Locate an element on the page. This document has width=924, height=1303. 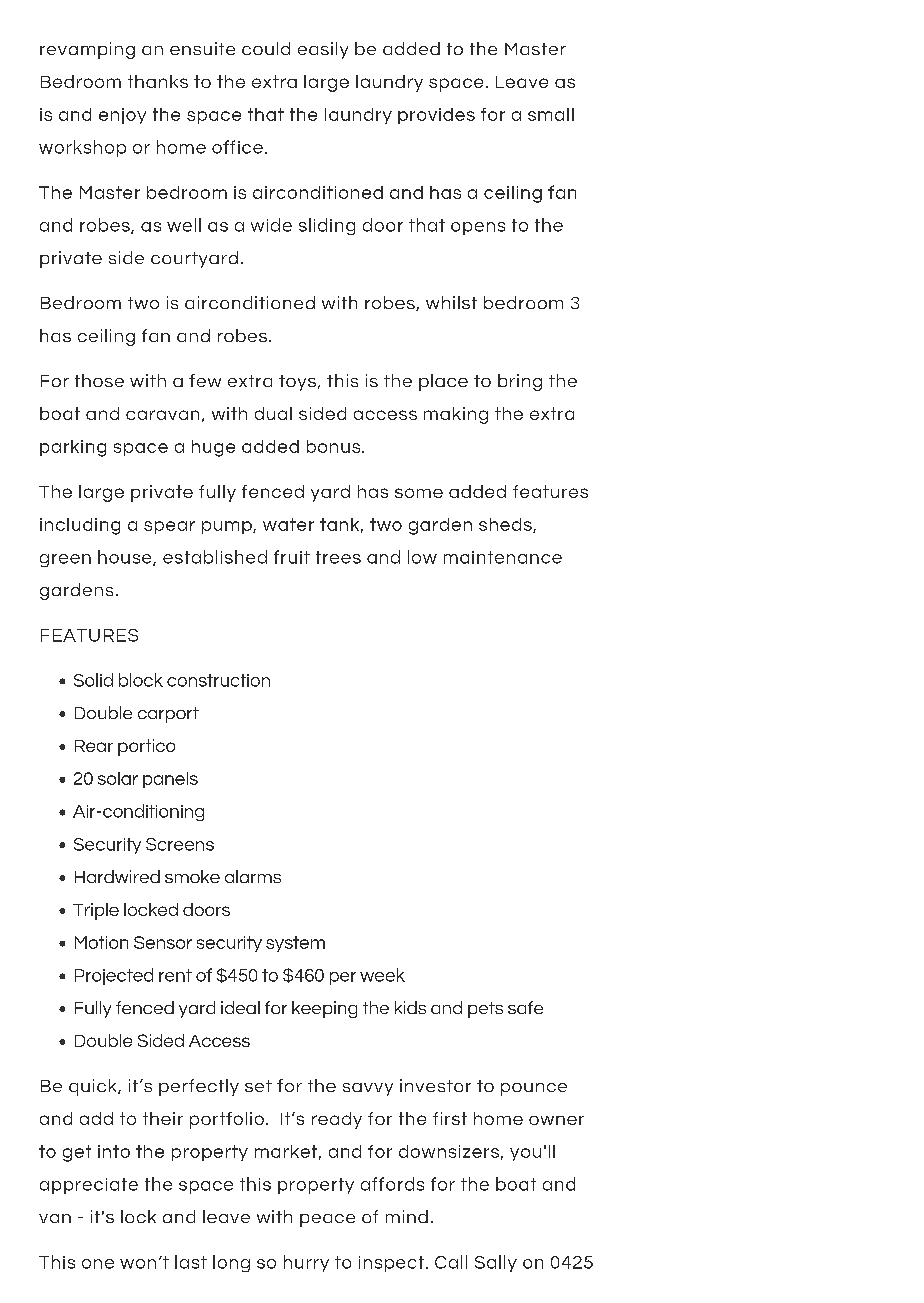
Hardwired is located at coordinates (117, 876).
